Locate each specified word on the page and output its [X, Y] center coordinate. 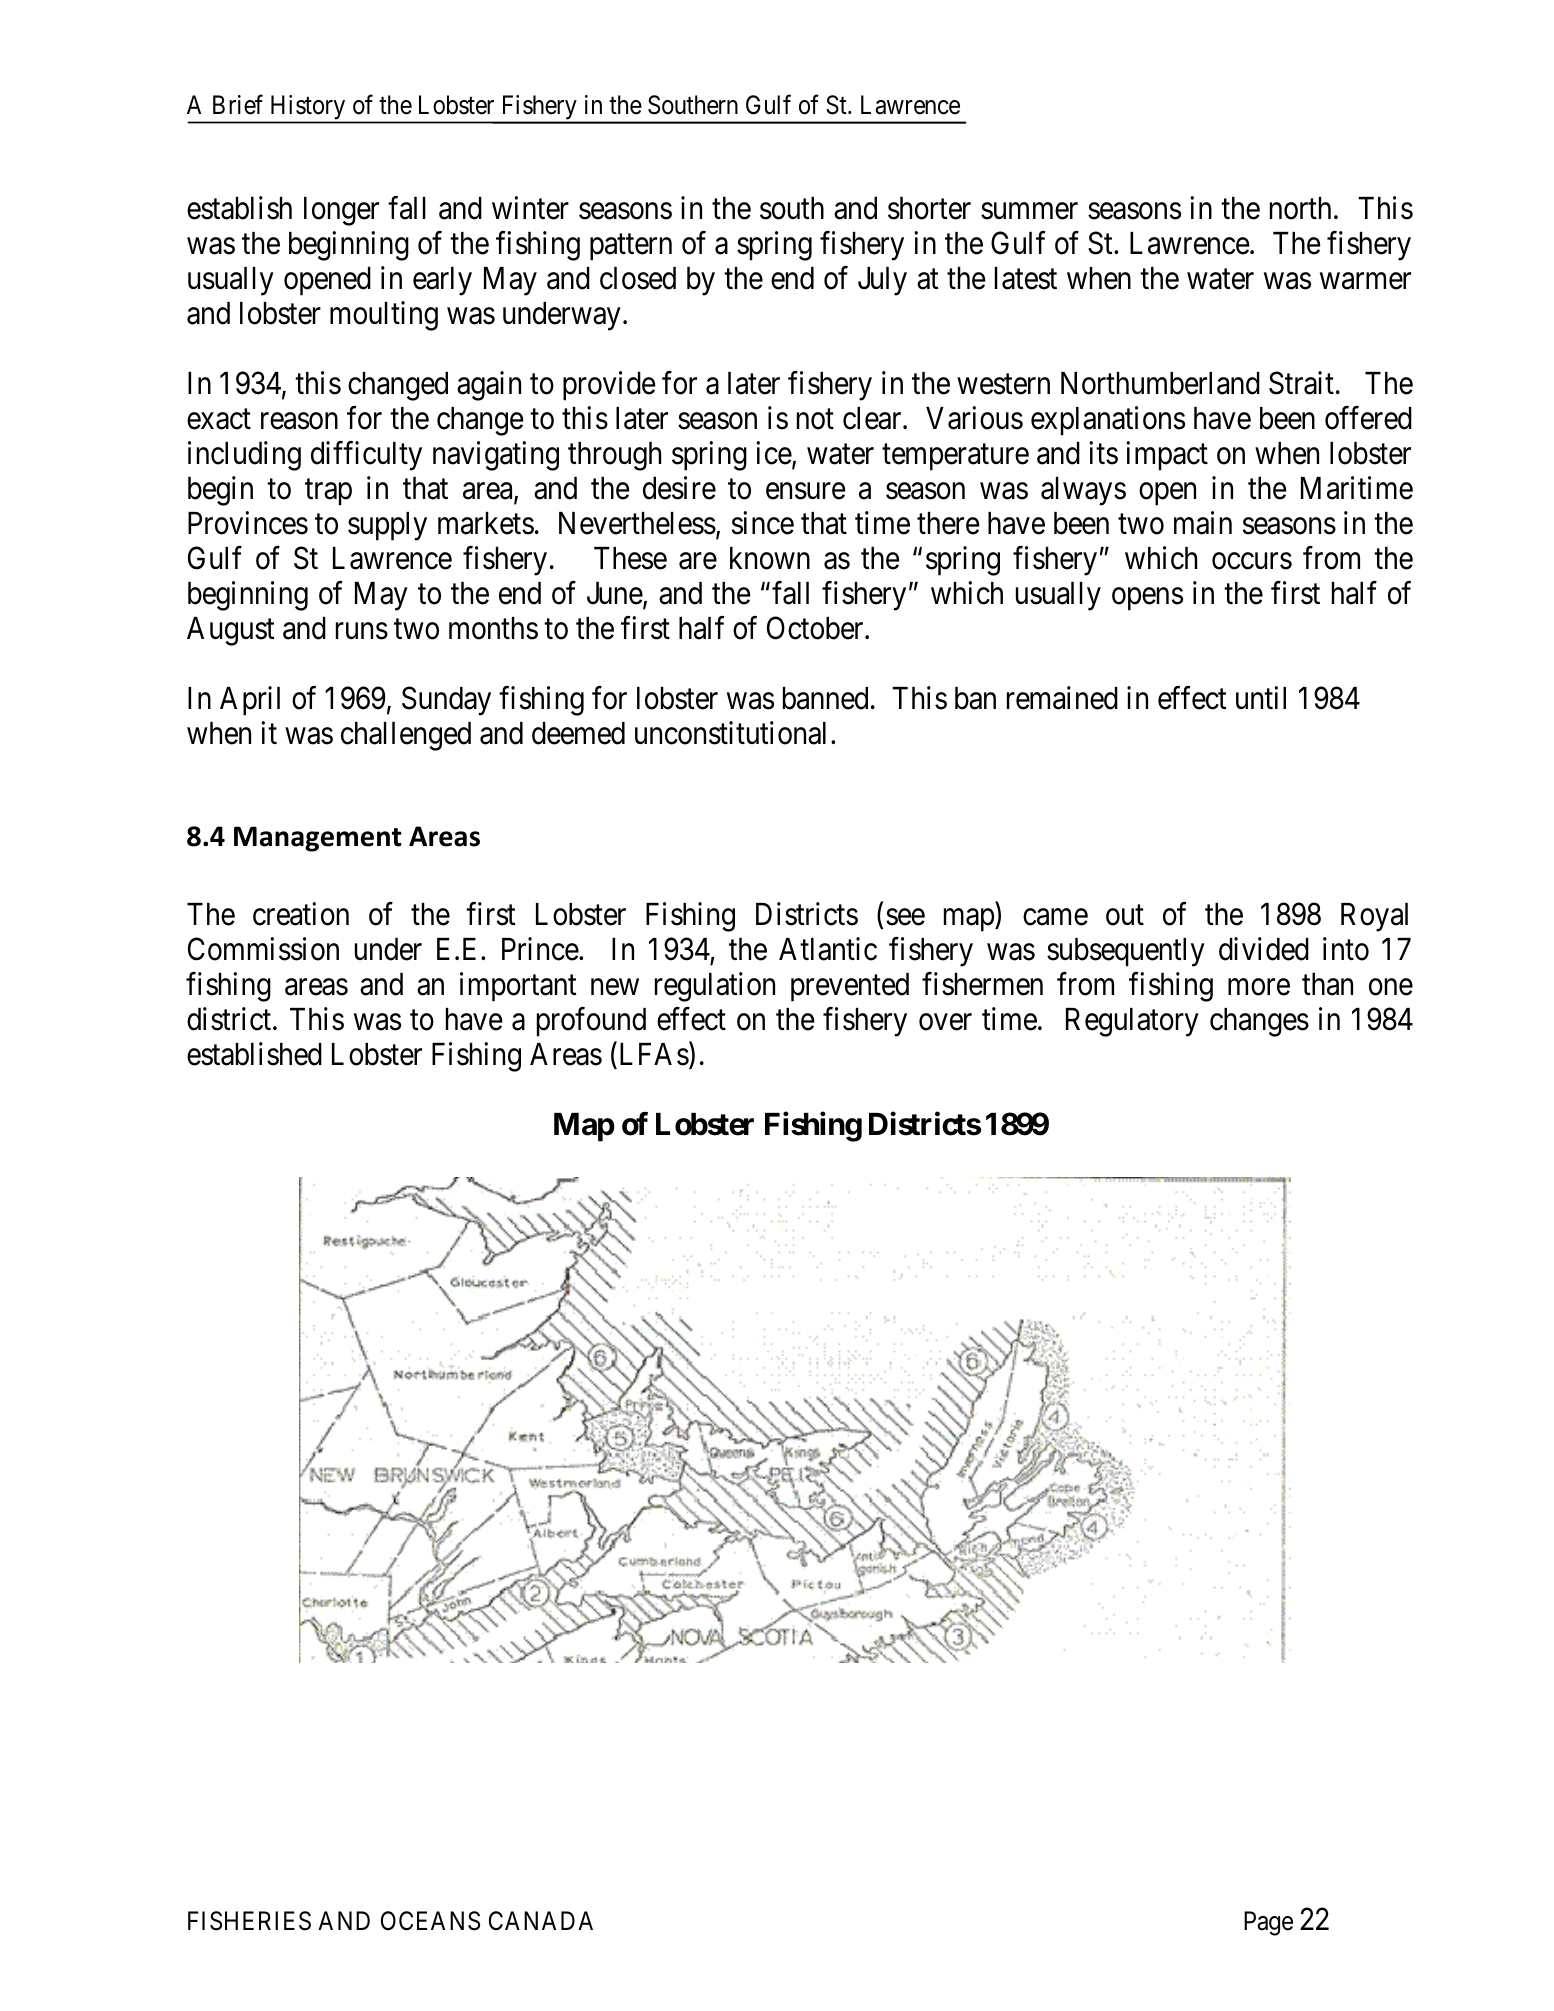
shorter [929, 208]
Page [1268, 1924]
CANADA [541, 1920]
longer [341, 211]
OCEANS [430, 1921]
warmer [1365, 281]
